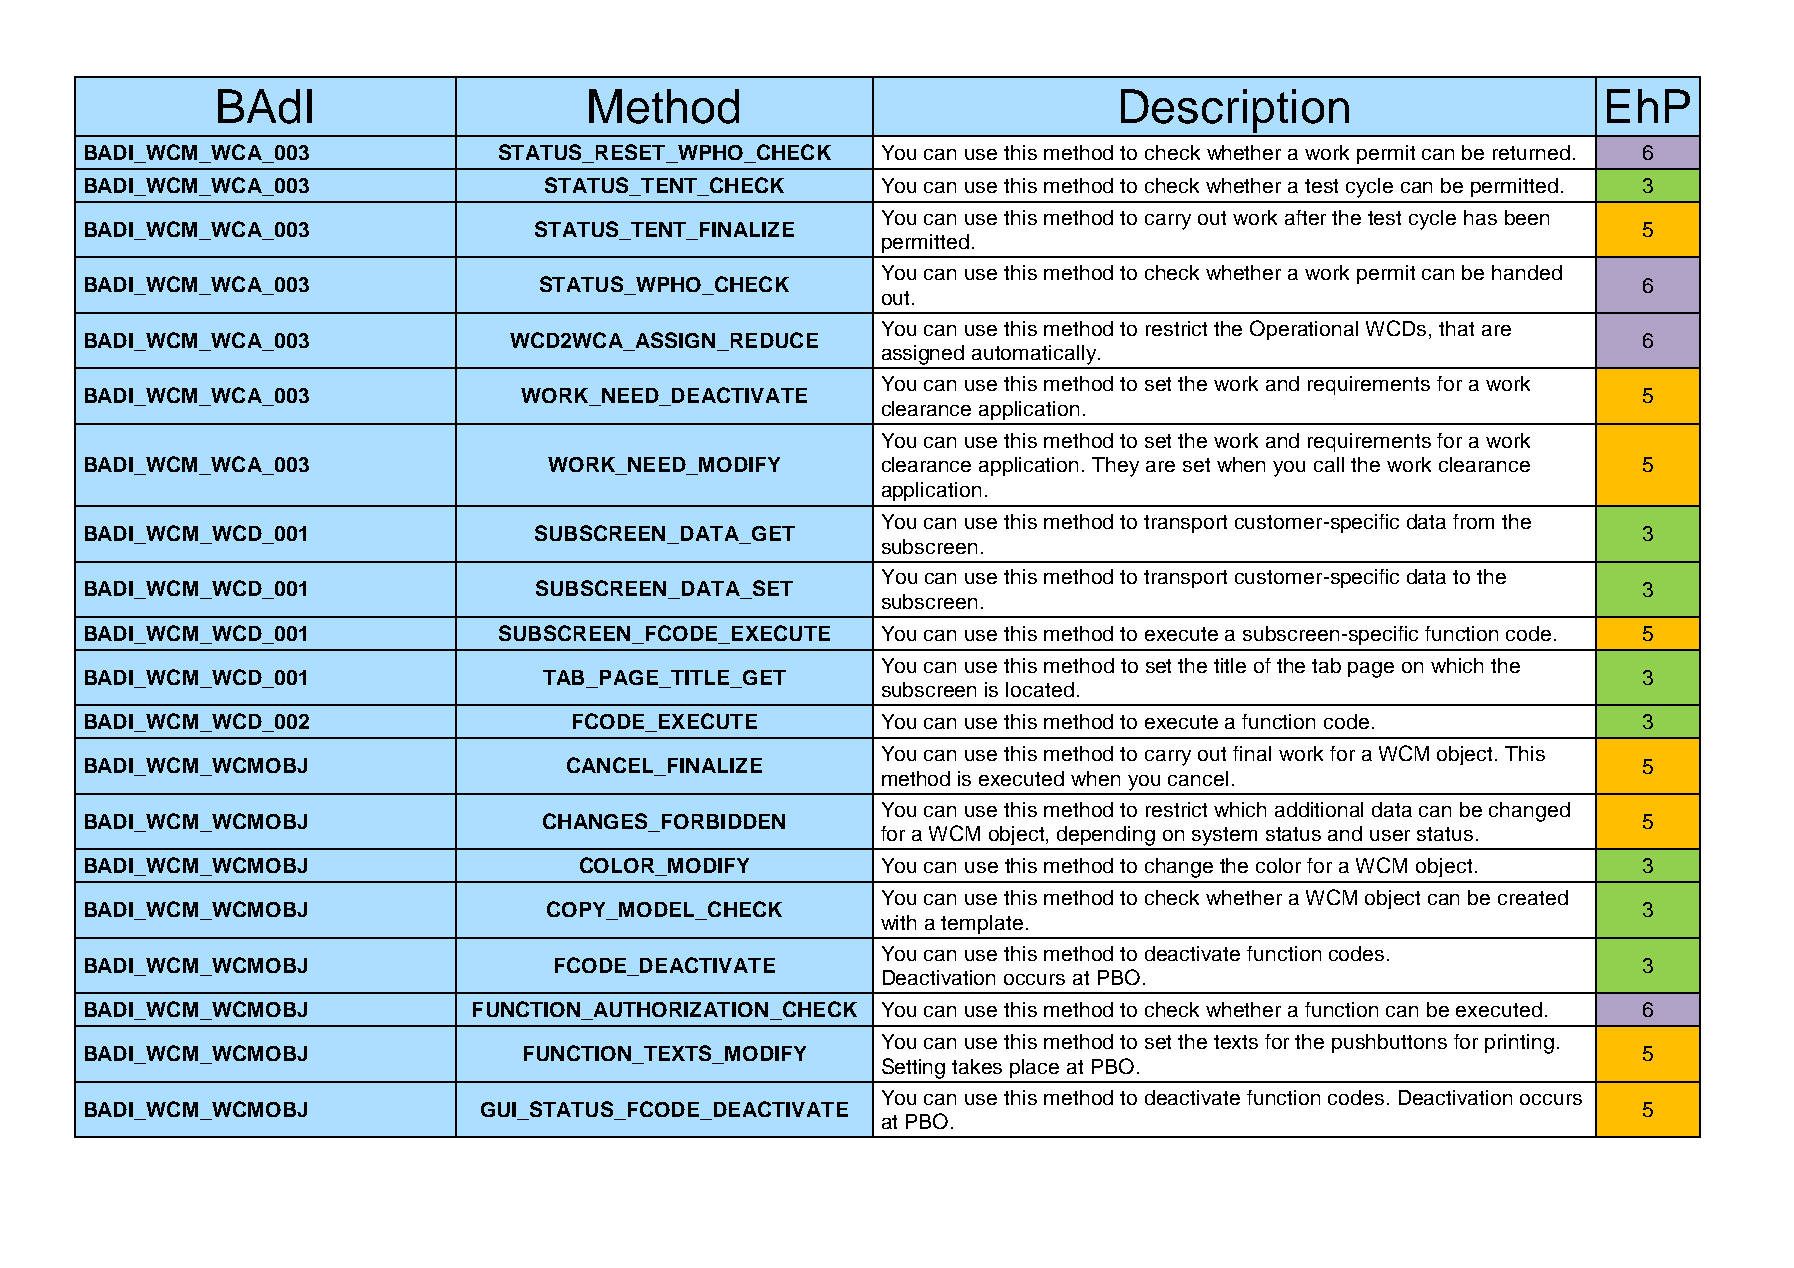 This screenshot has width=1794, height=1268. What do you see at coordinates (1304, 330) in the screenshot?
I see `Operational` at bounding box center [1304, 330].
